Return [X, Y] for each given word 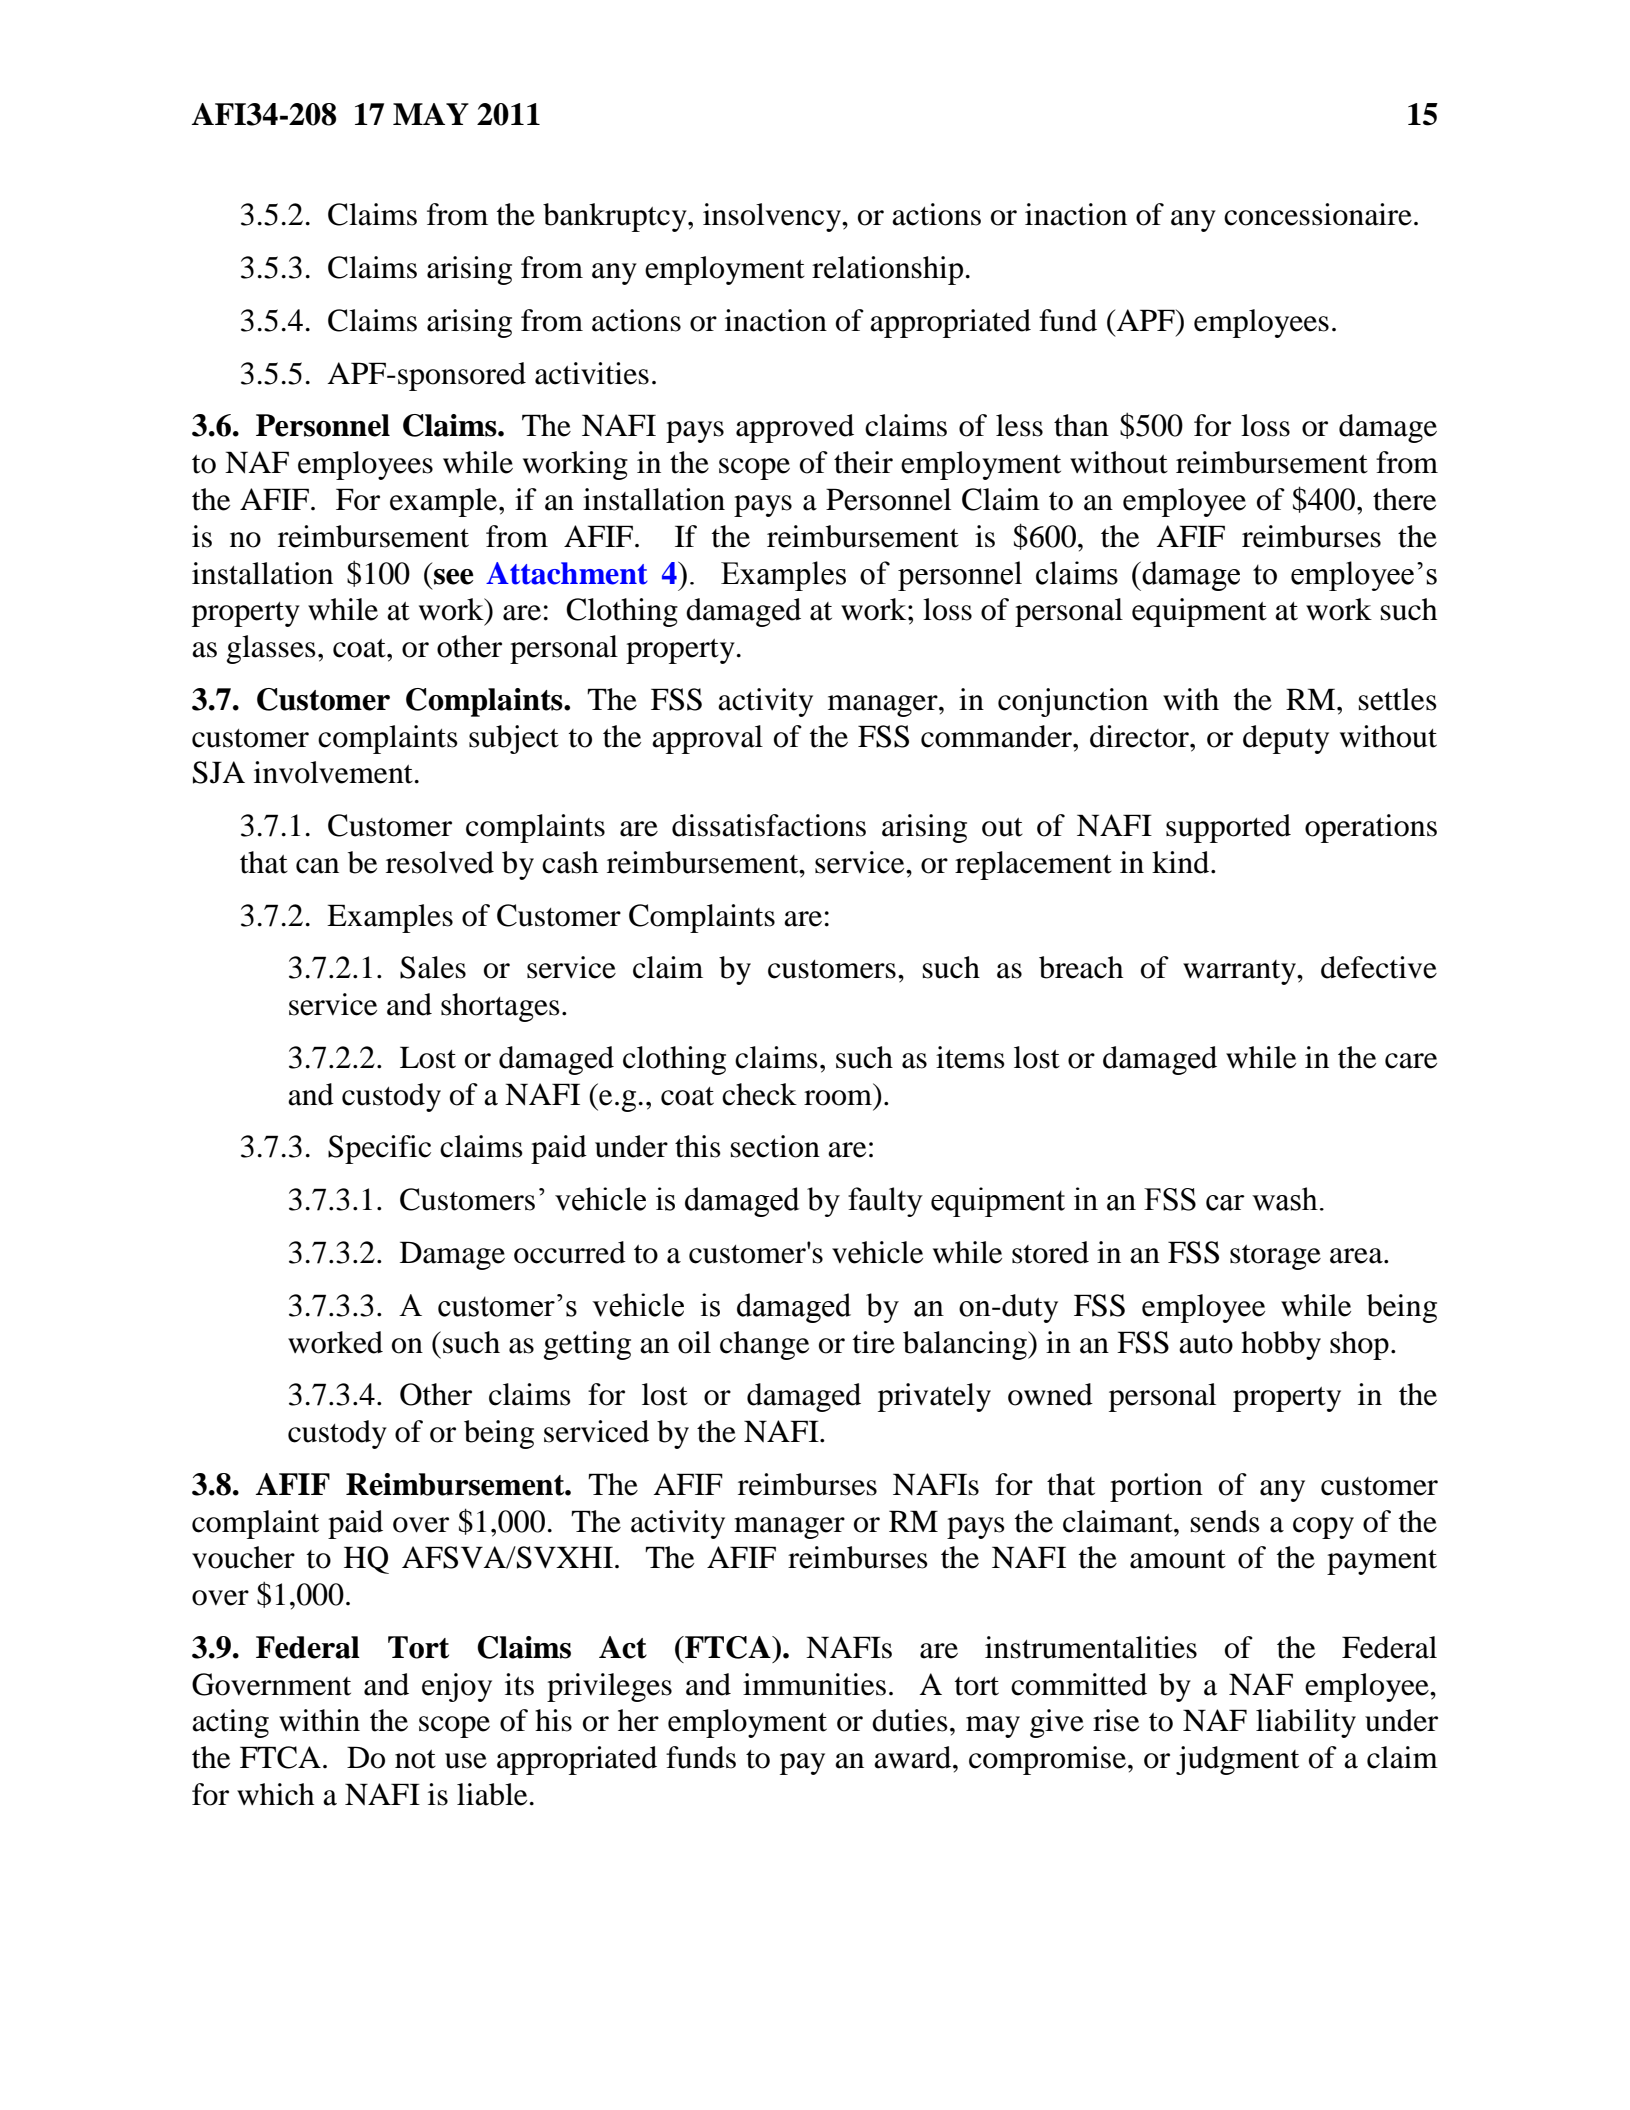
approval [707, 739]
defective [1379, 967]
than [1081, 425]
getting [587, 1345]
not [415, 1759]
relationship [887, 270]
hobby [1281, 1345]
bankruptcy [616, 217]
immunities [814, 1684]
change [764, 1345]
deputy [1286, 739]
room [838, 1098]
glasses [271, 649]
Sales [433, 967]
